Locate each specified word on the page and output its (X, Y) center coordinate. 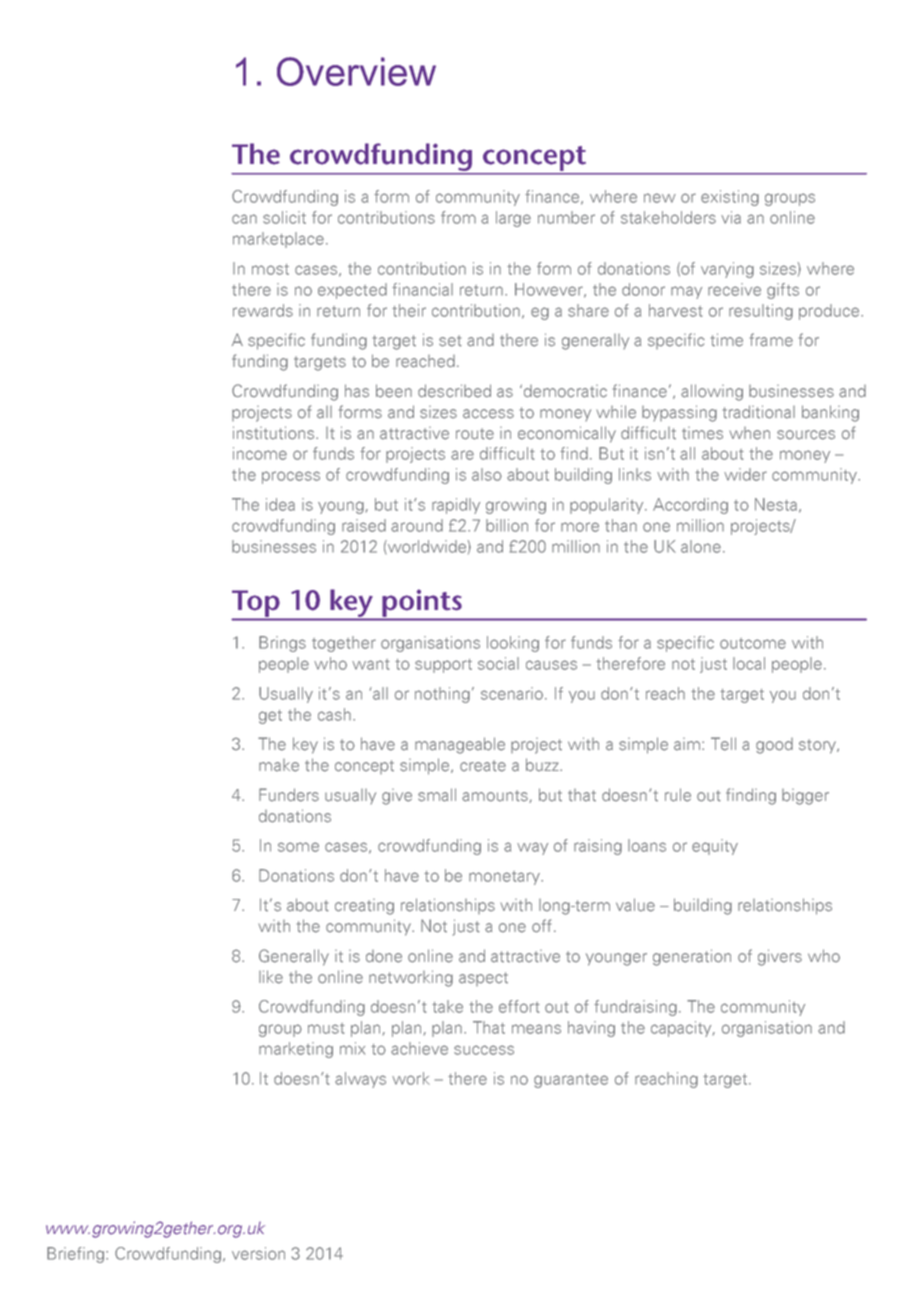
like (271, 977)
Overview (356, 71)
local (749, 663)
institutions (275, 433)
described (454, 391)
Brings (282, 644)
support (443, 666)
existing (730, 198)
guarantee (571, 1081)
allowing (712, 392)
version (258, 1253)
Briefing (75, 1255)
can (244, 219)
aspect (483, 979)
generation (692, 957)
